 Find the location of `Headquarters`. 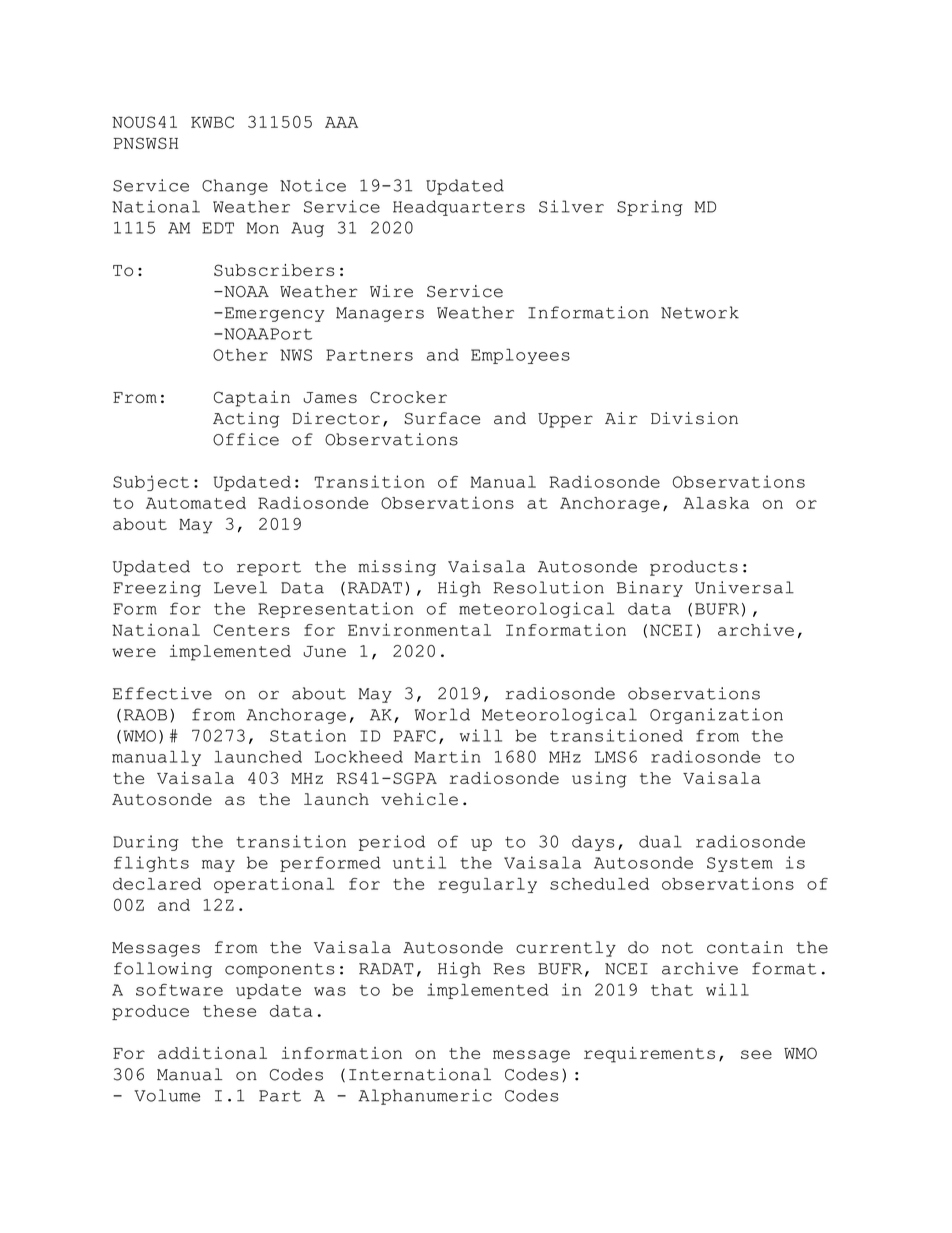

Headquarters is located at coordinates (459, 208).
